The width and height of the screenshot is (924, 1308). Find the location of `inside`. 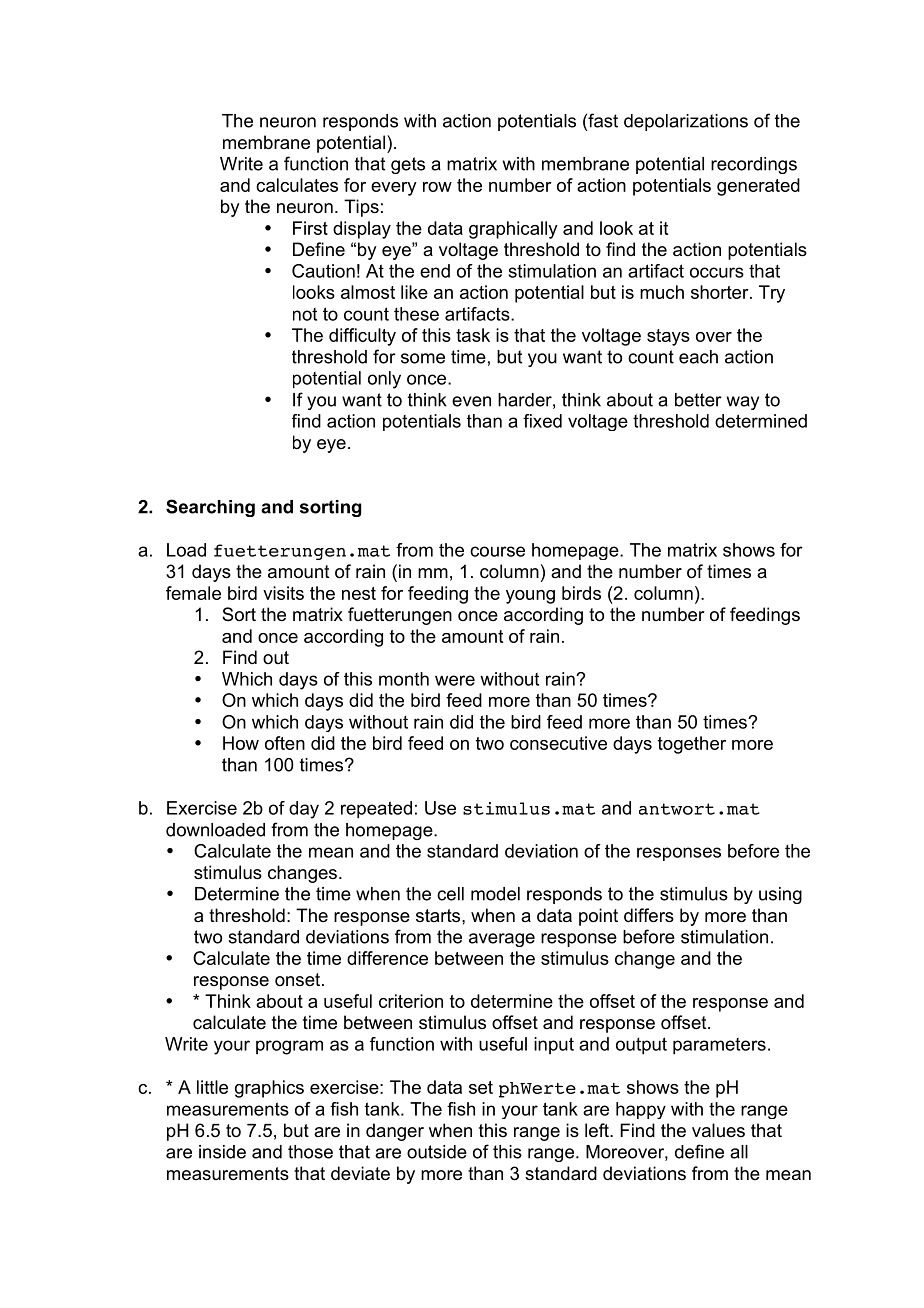

inside is located at coordinates (222, 1152).
